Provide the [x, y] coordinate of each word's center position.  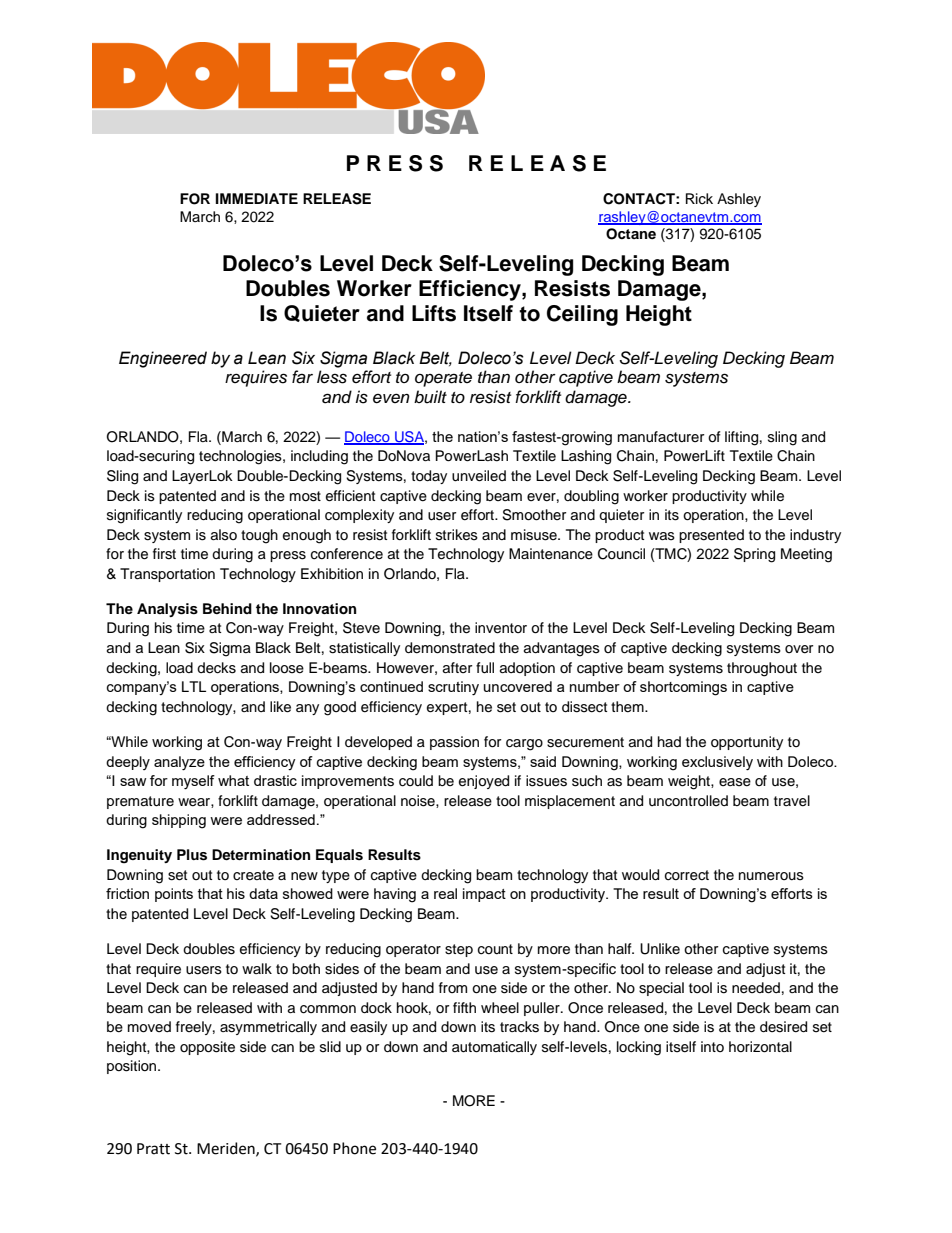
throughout [762, 669]
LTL [194, 686]
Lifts [434, 313]
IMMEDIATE [257, 198]
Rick [699, 199]
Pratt [153, 1149]
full [485, 668]
